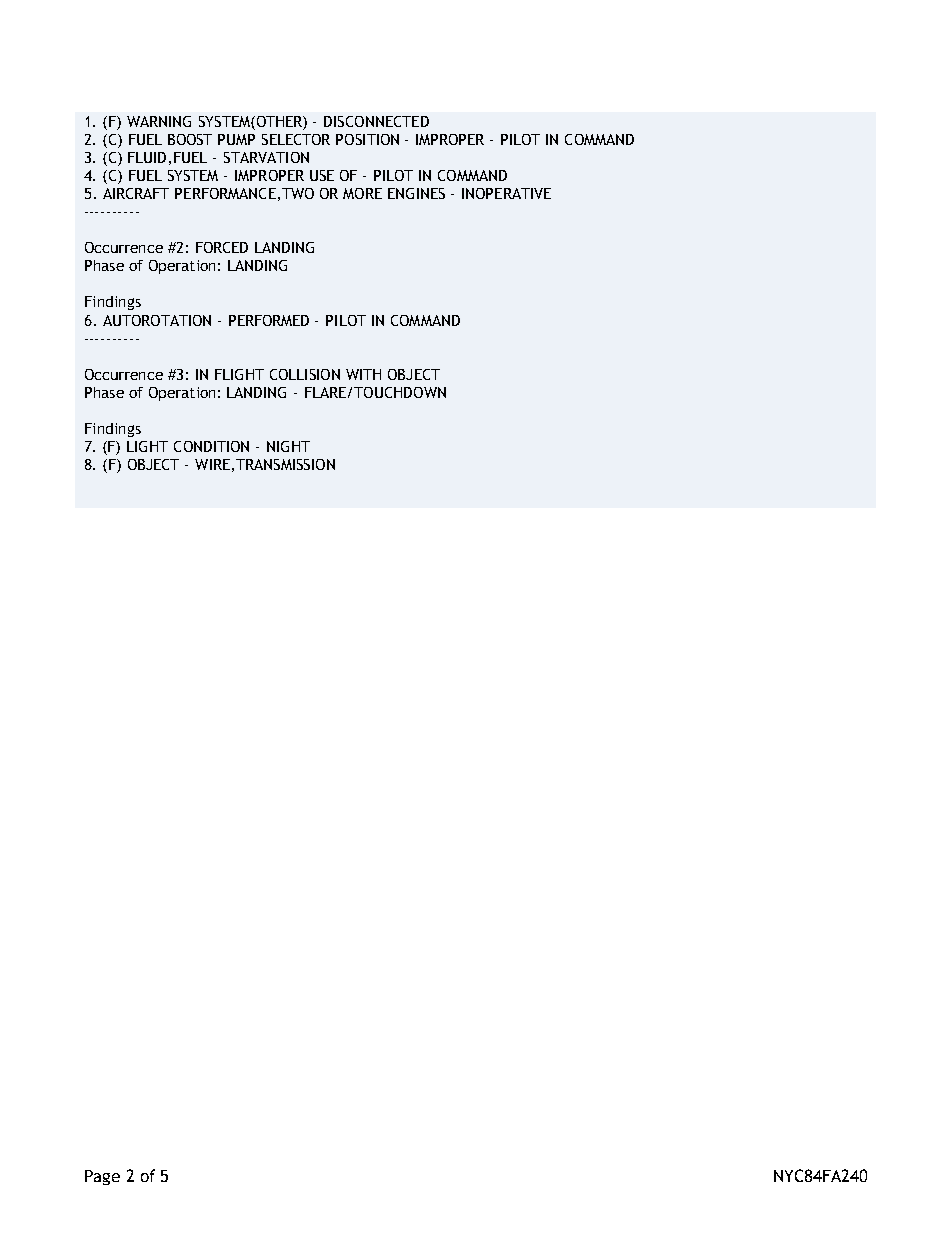  I want to click on Page, so click(102, 1177).
